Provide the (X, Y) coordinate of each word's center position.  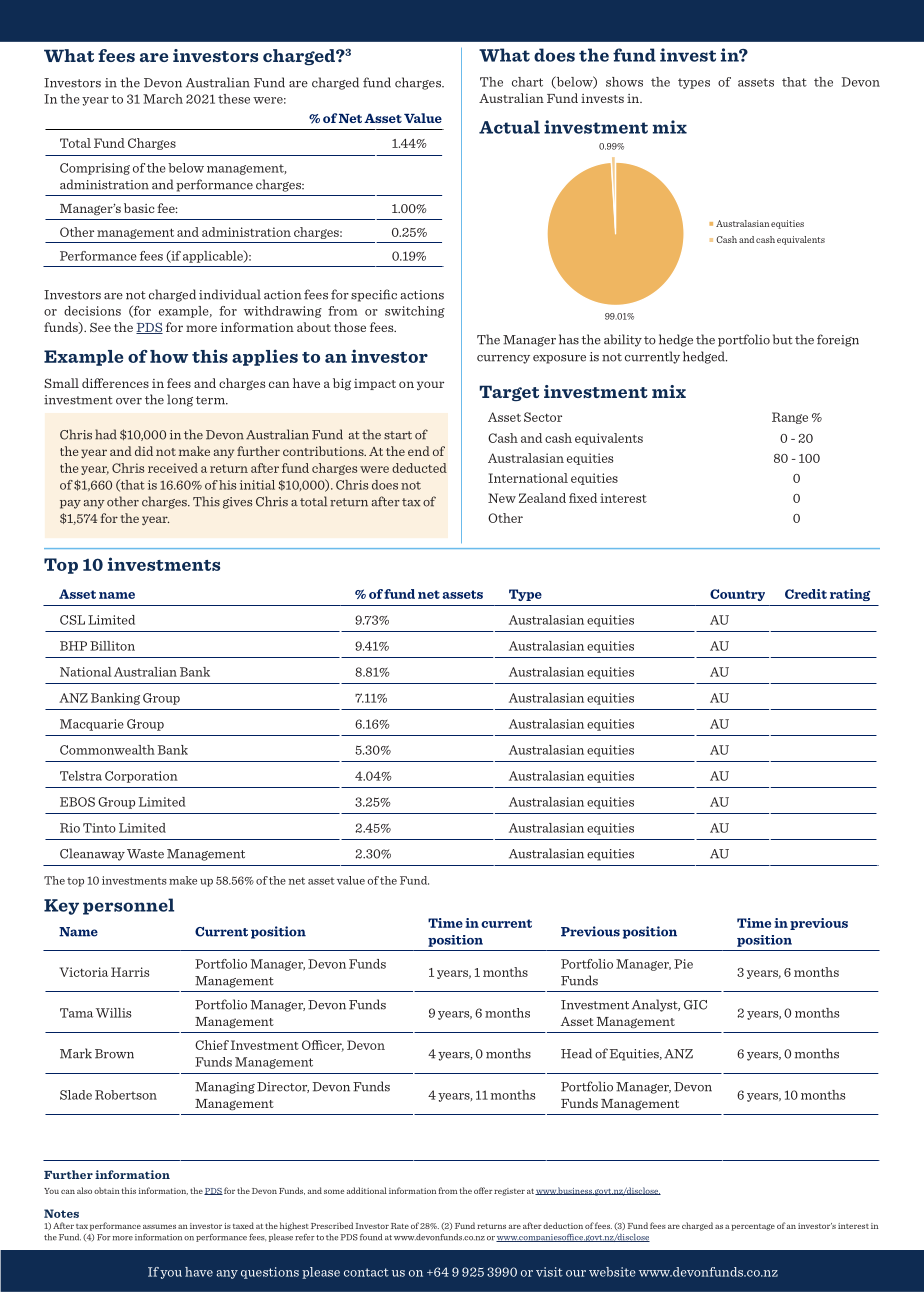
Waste (145, 854)
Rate (400, 1226)
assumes (159, 1227)
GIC (695, 1005)
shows (624, 82)
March (163, 99)
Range (790, 418)
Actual (509, 127)
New (502, 498)
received (173, 468)
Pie (683, 964)
